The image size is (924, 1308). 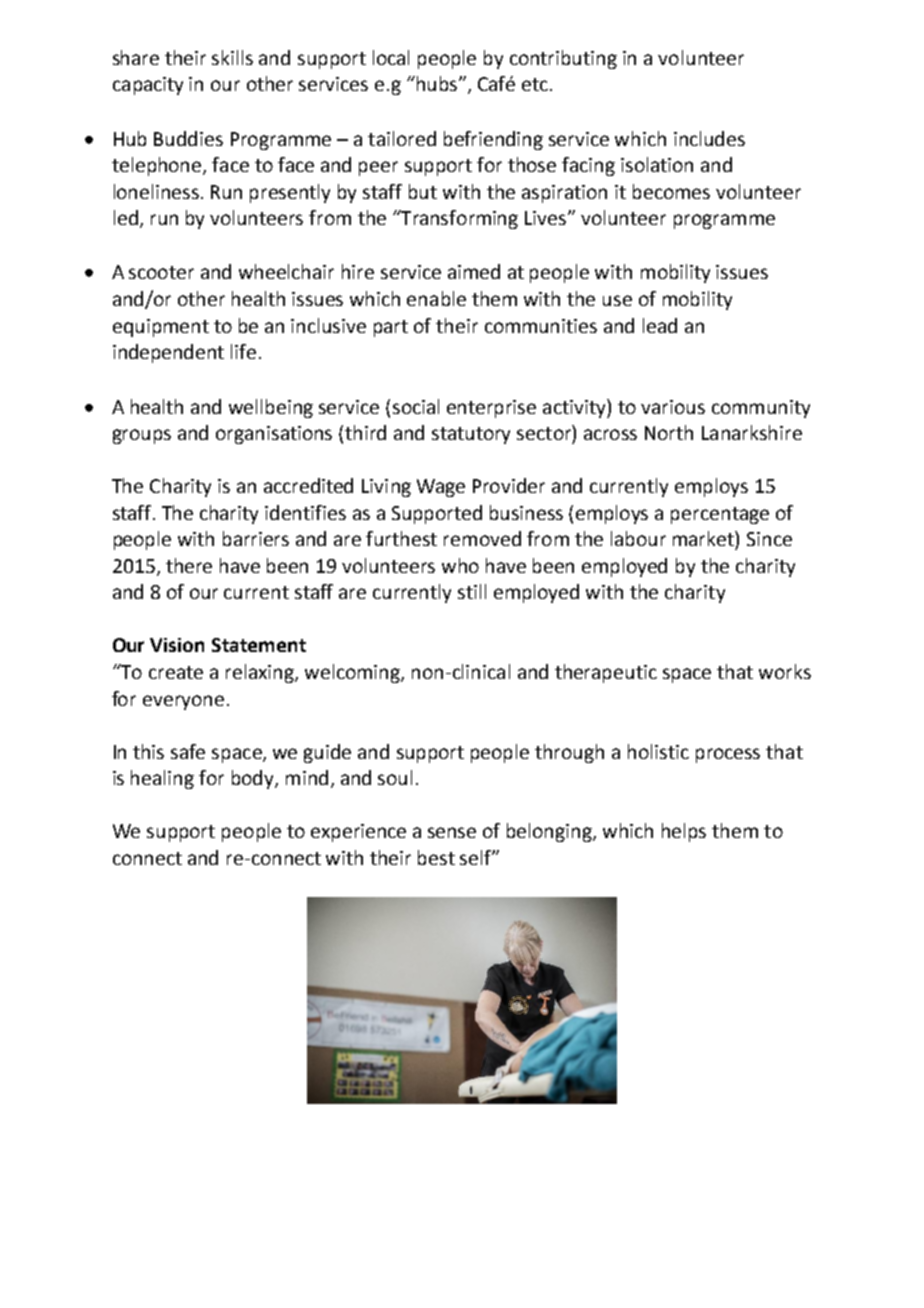 I want to click on groups, so click(x=142, y=436).
